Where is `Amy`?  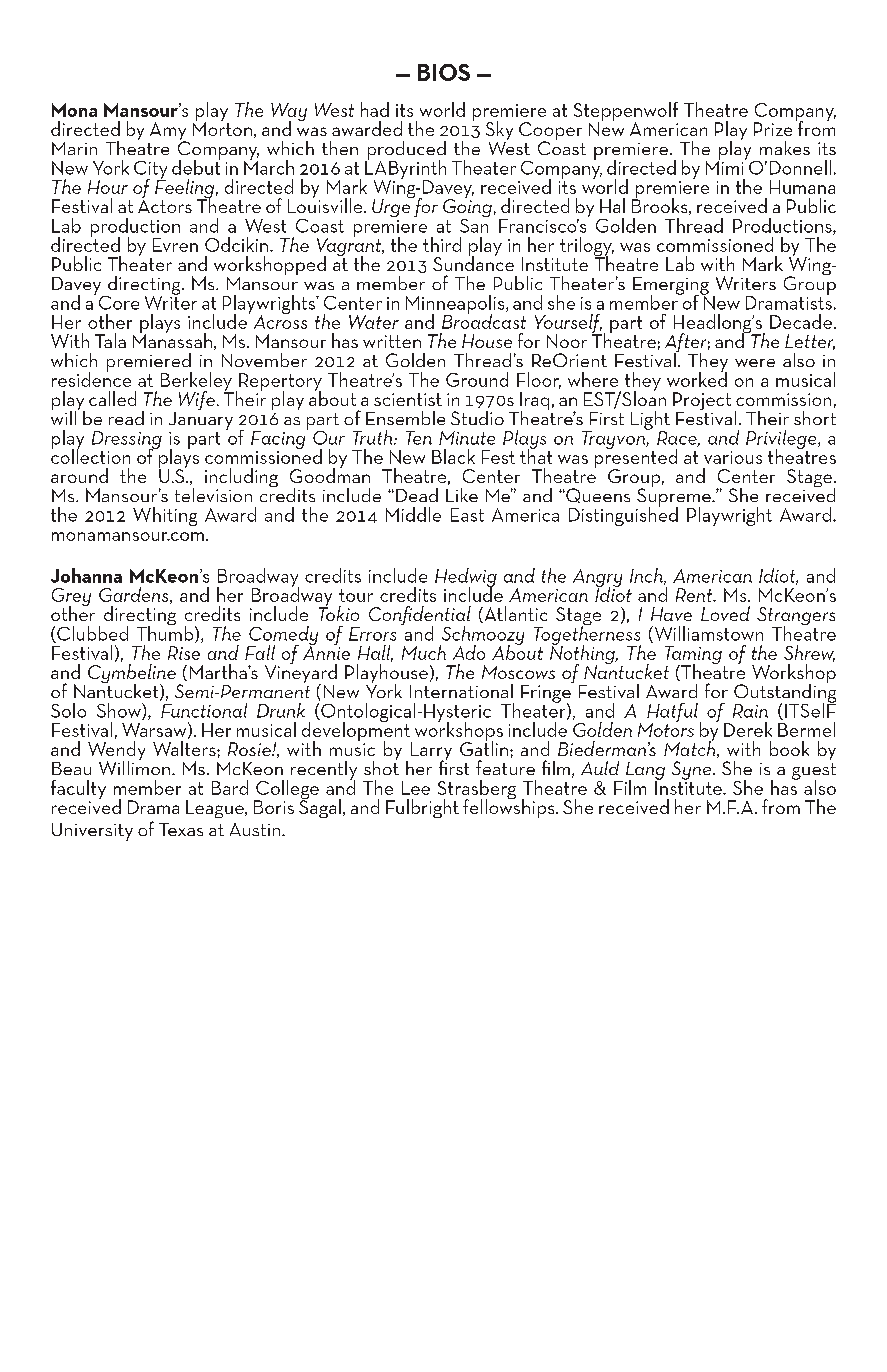
Amy is located at coordinates (169, 132).
